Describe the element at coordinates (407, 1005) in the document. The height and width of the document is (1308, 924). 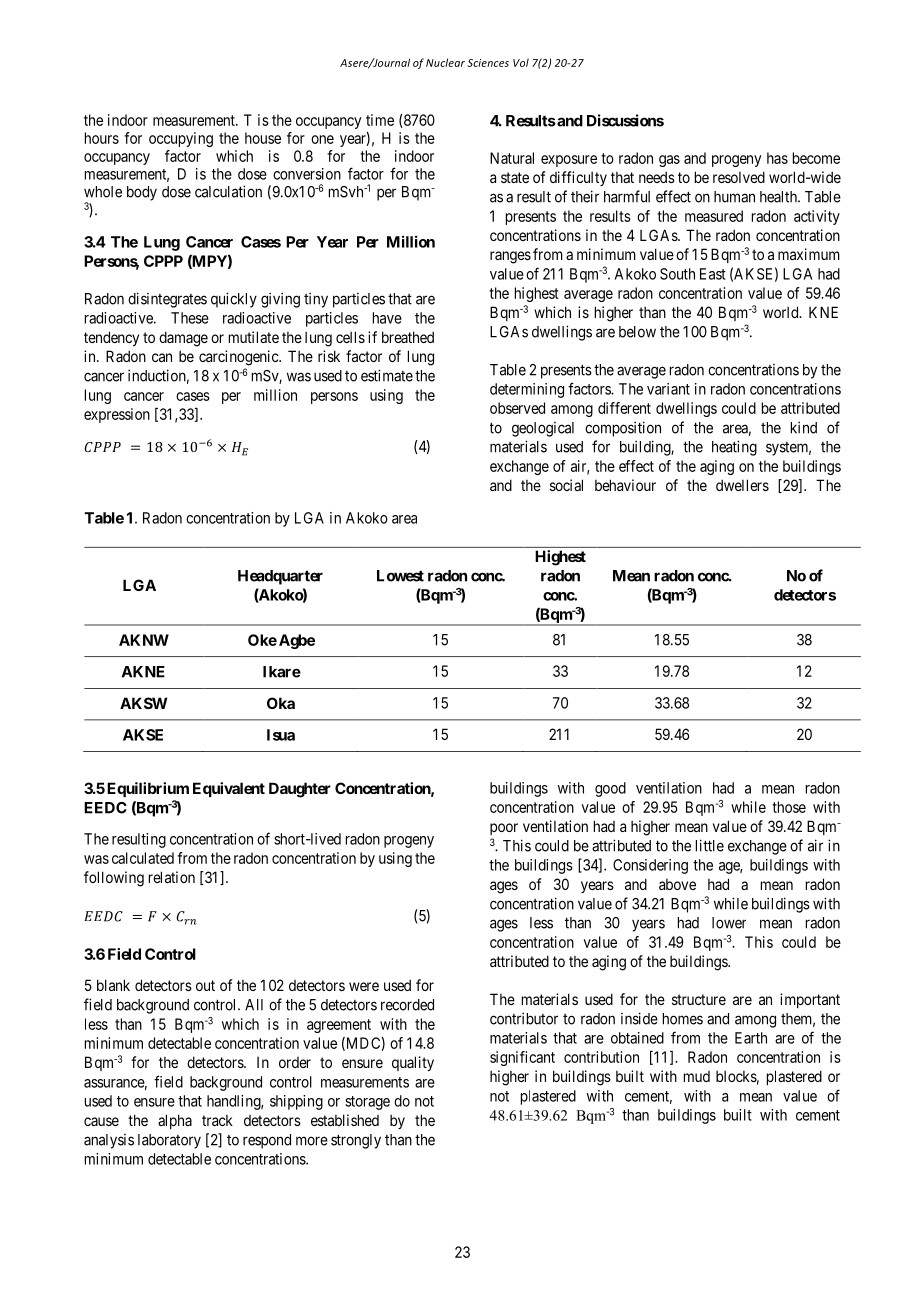
I see `recorded` at that location.
